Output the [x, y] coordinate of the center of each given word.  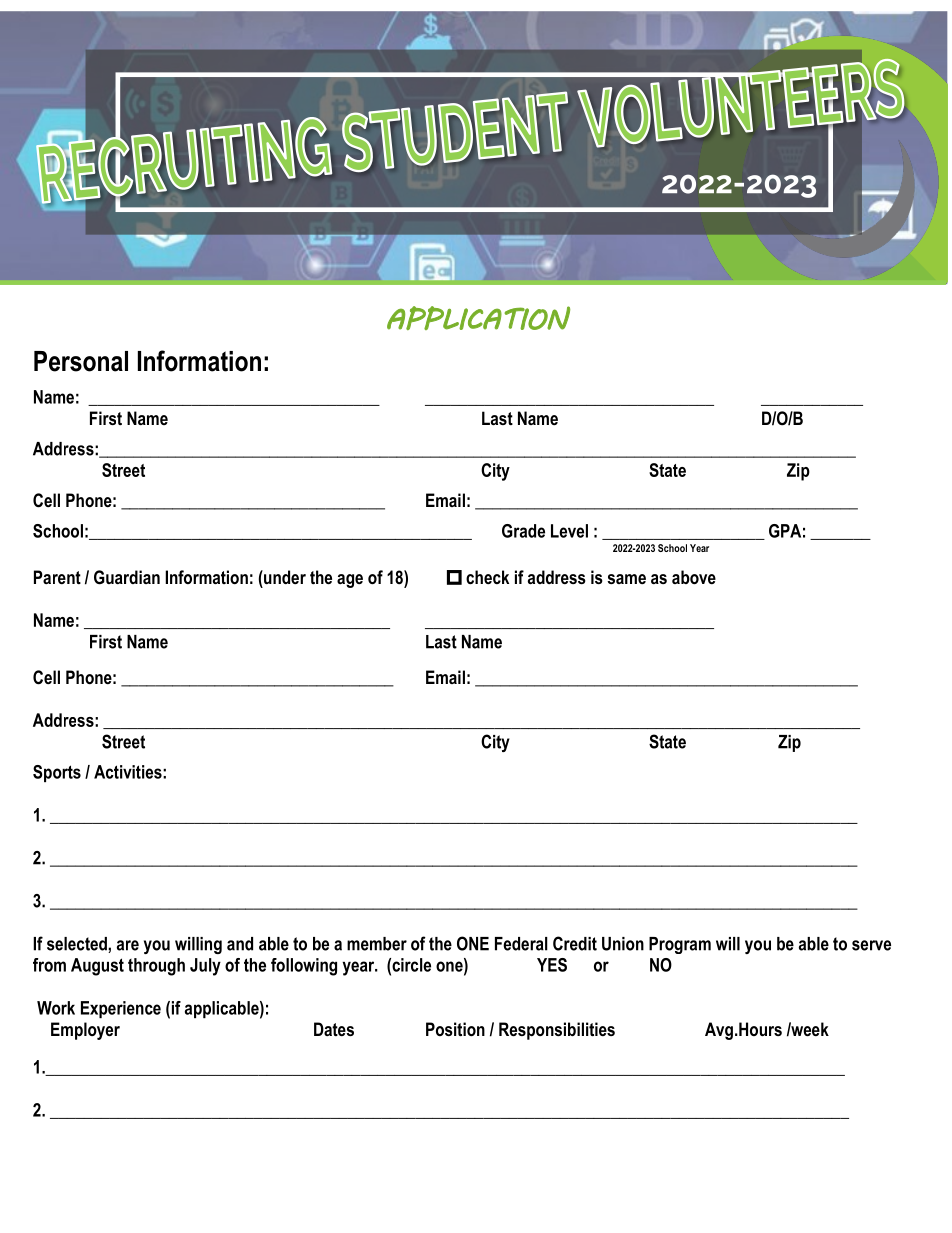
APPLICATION [478, 318]
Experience [121, 1009]
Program [680, 945]
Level [569, 531]
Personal [81, 361]
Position [455, 1029]
